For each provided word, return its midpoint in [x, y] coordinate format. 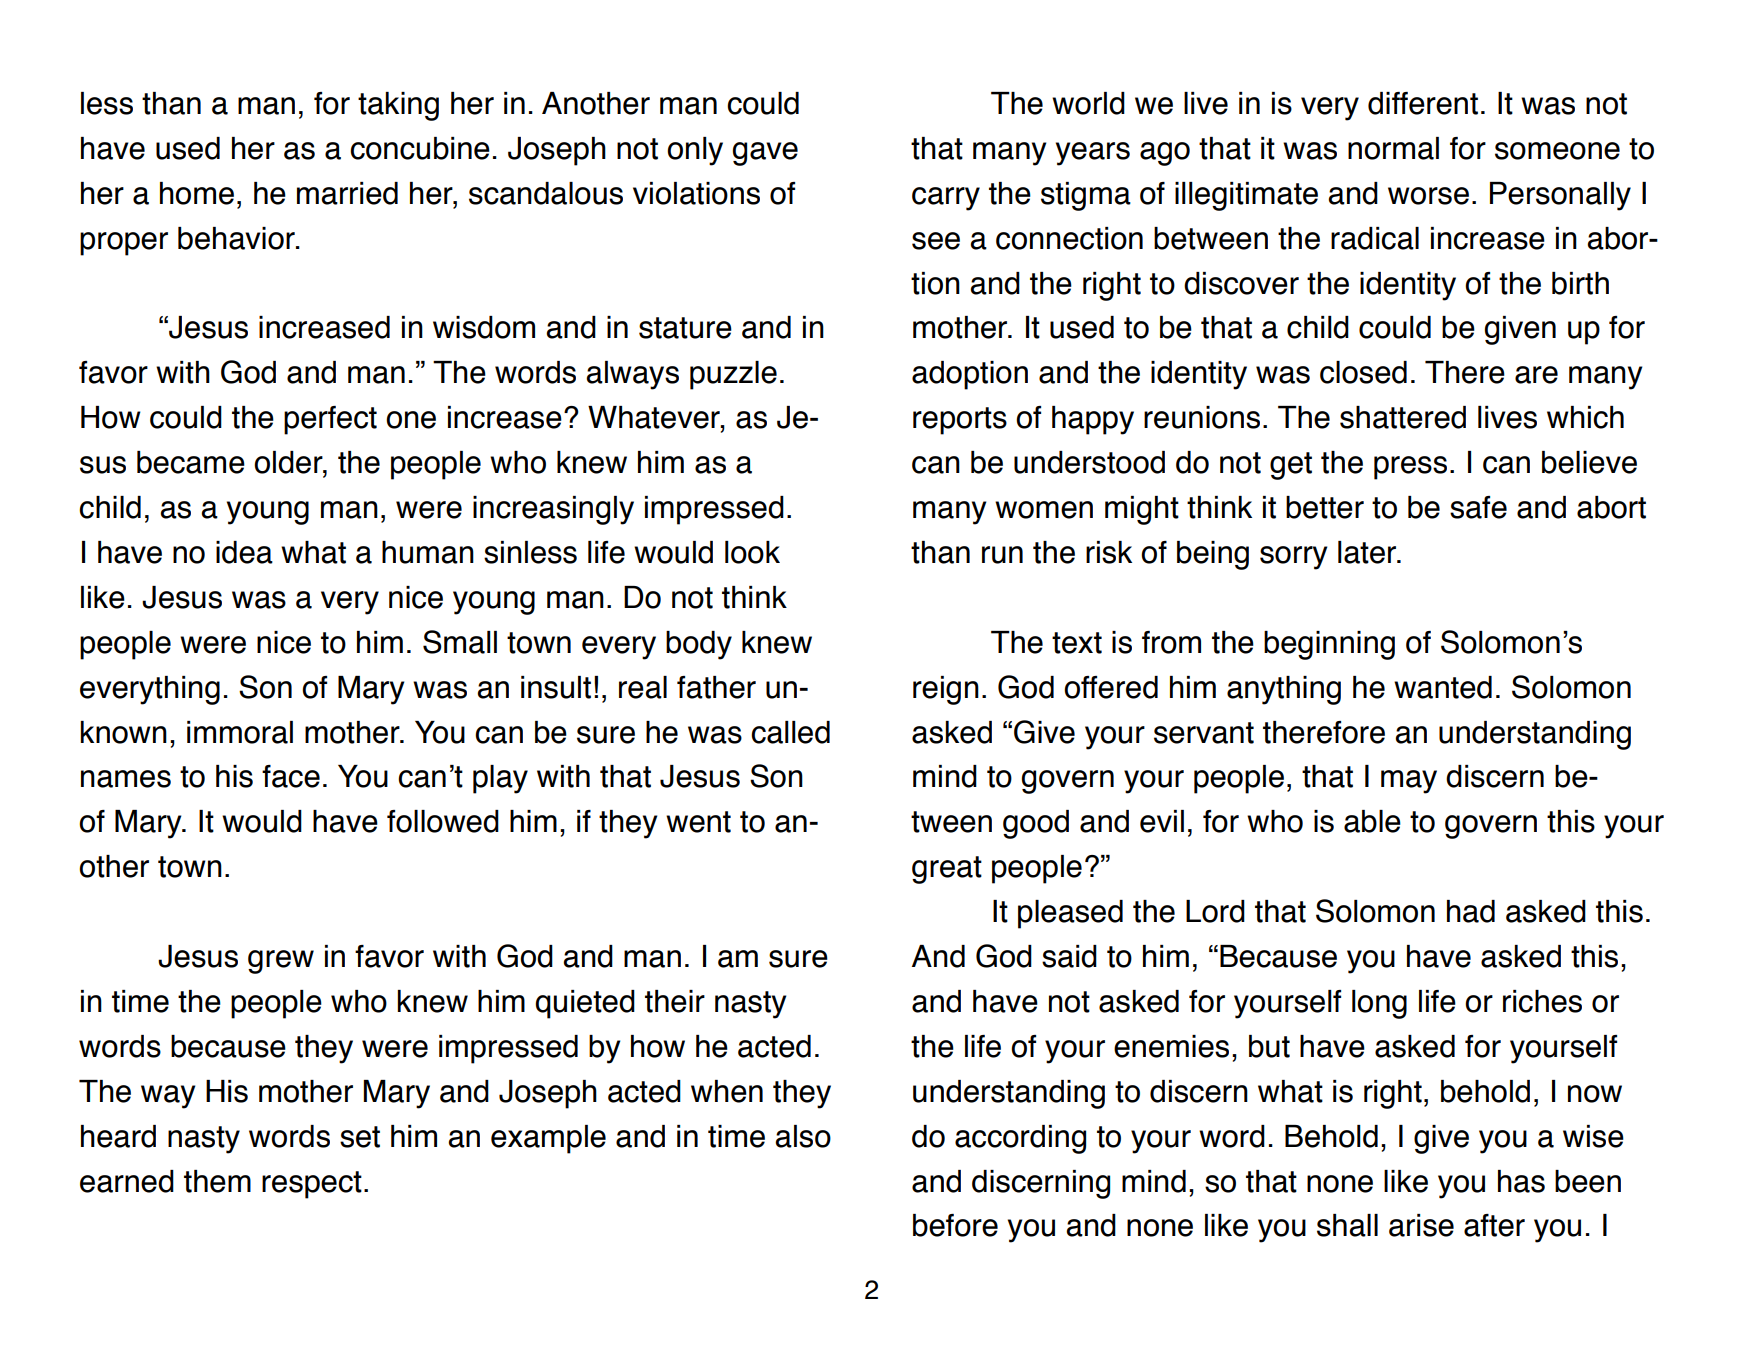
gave [765, 154]
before [955, 1225]
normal [1393, 148]
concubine [420, 148]
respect [312, 1185]
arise [1421, 1225]
